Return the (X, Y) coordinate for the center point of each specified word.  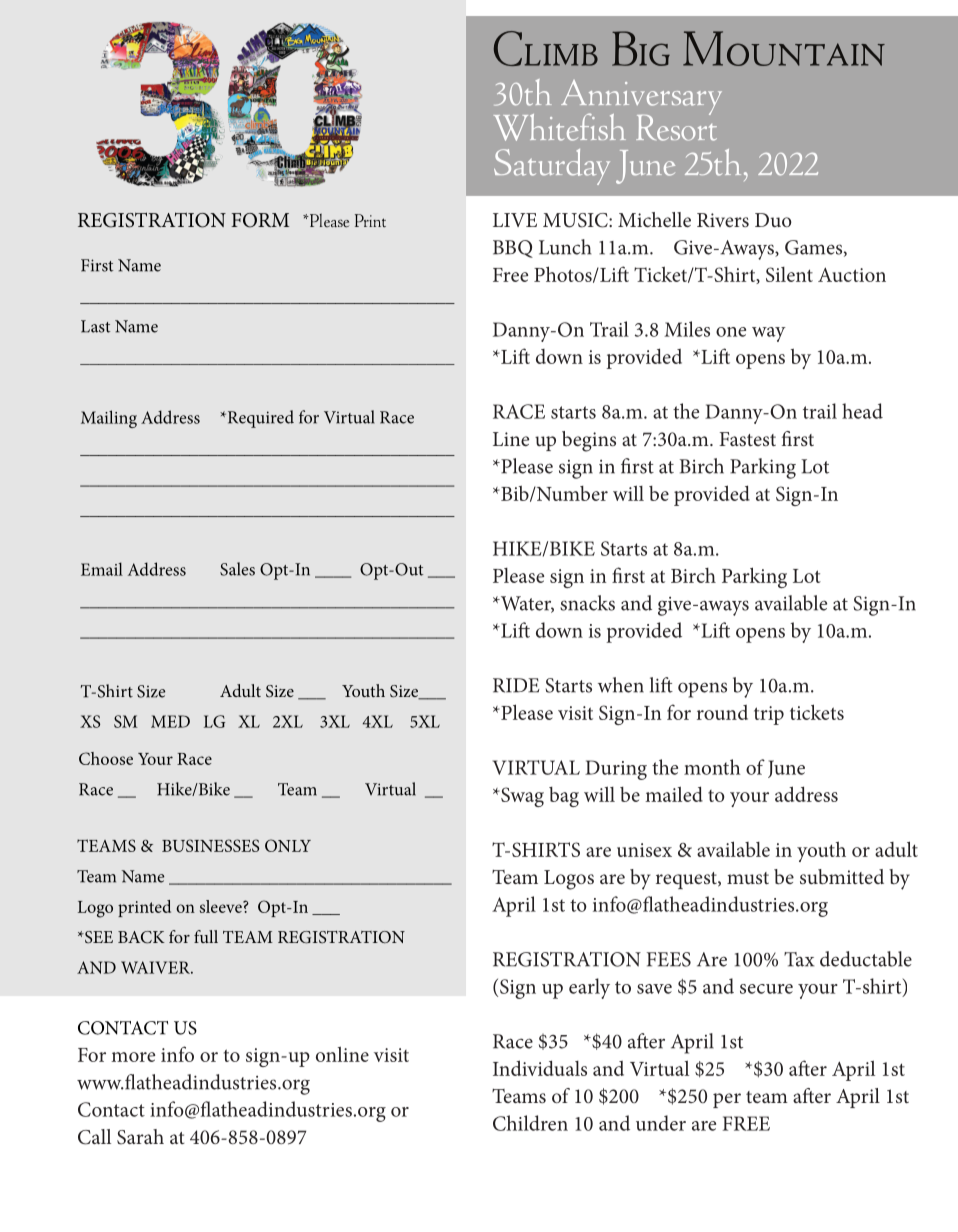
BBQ (513, 249)
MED (170, 721)
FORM (260, 220)
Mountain (784, 48)
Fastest (747, 439)
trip (769, 715)
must (748, 878)
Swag (521, 797)
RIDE (516, 685)
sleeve (222, 906)
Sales (237, 569)
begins (589, 441)
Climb (546, 48)
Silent (789, 274)
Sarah (140, 1137)
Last (95, 326)
